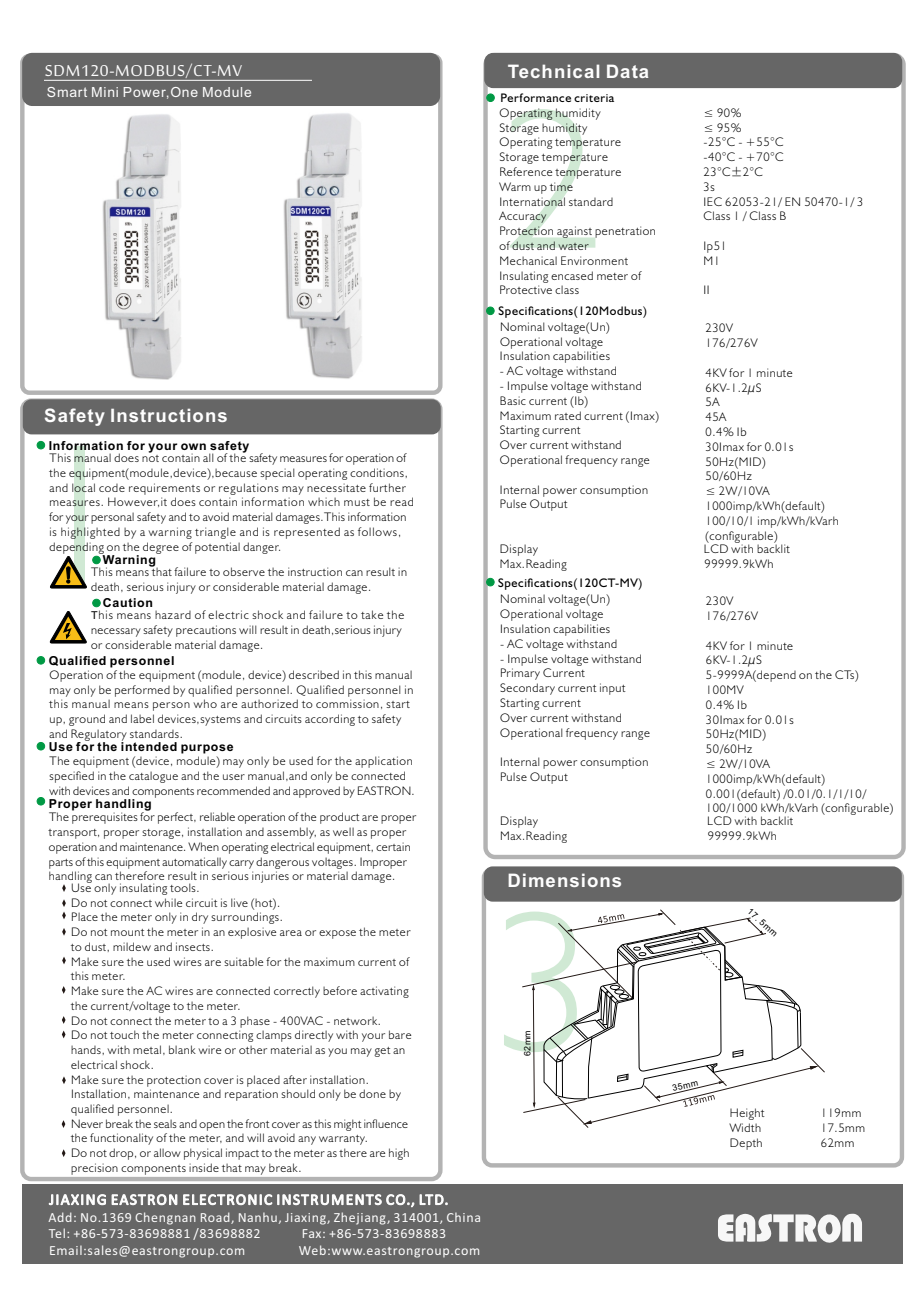 This screenshot has height=1308, width=924. Describe the element at coordinates (627, 71) in the screenshot. I see `Data` at that location.
